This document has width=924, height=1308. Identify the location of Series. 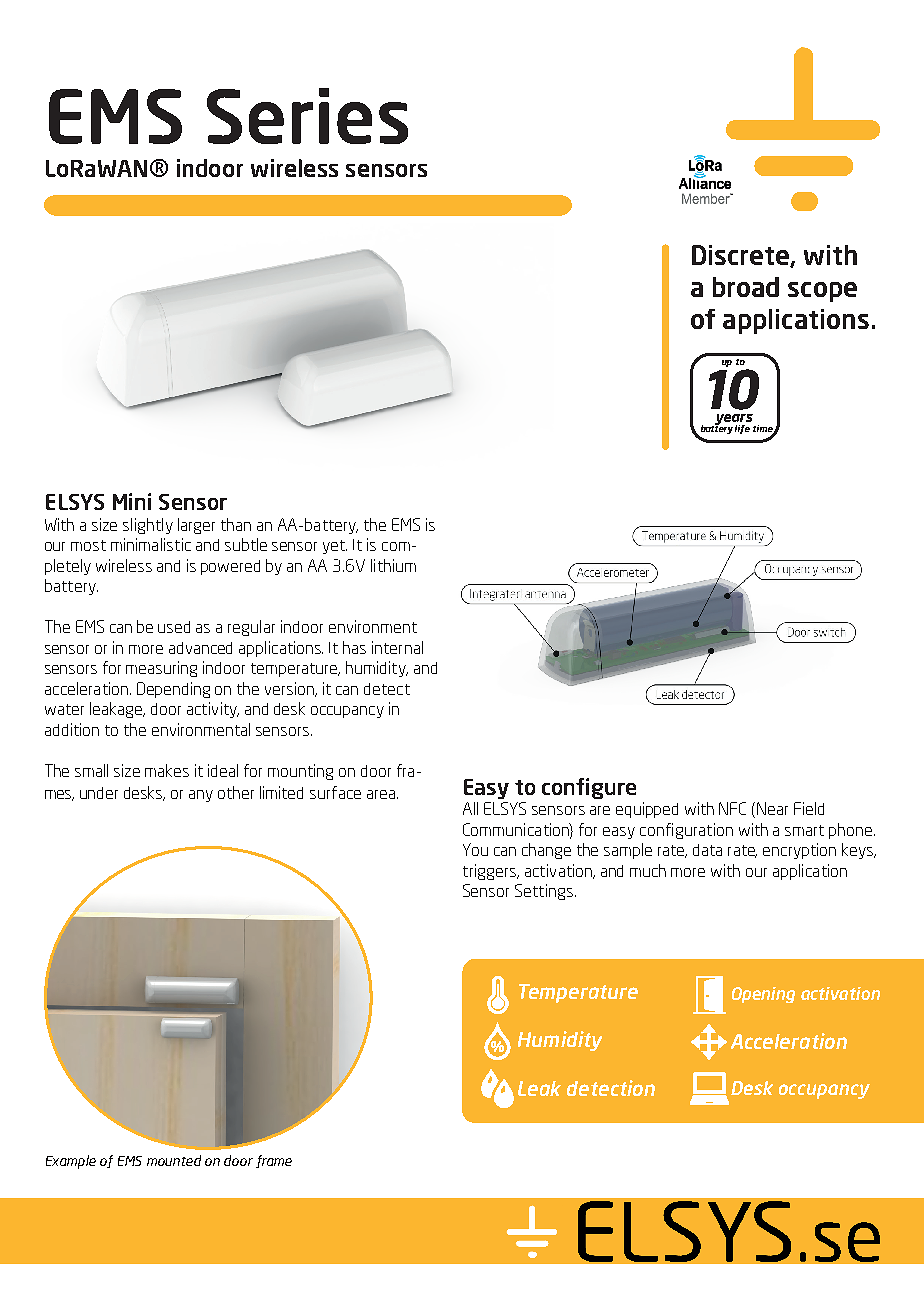
(307, 116).
